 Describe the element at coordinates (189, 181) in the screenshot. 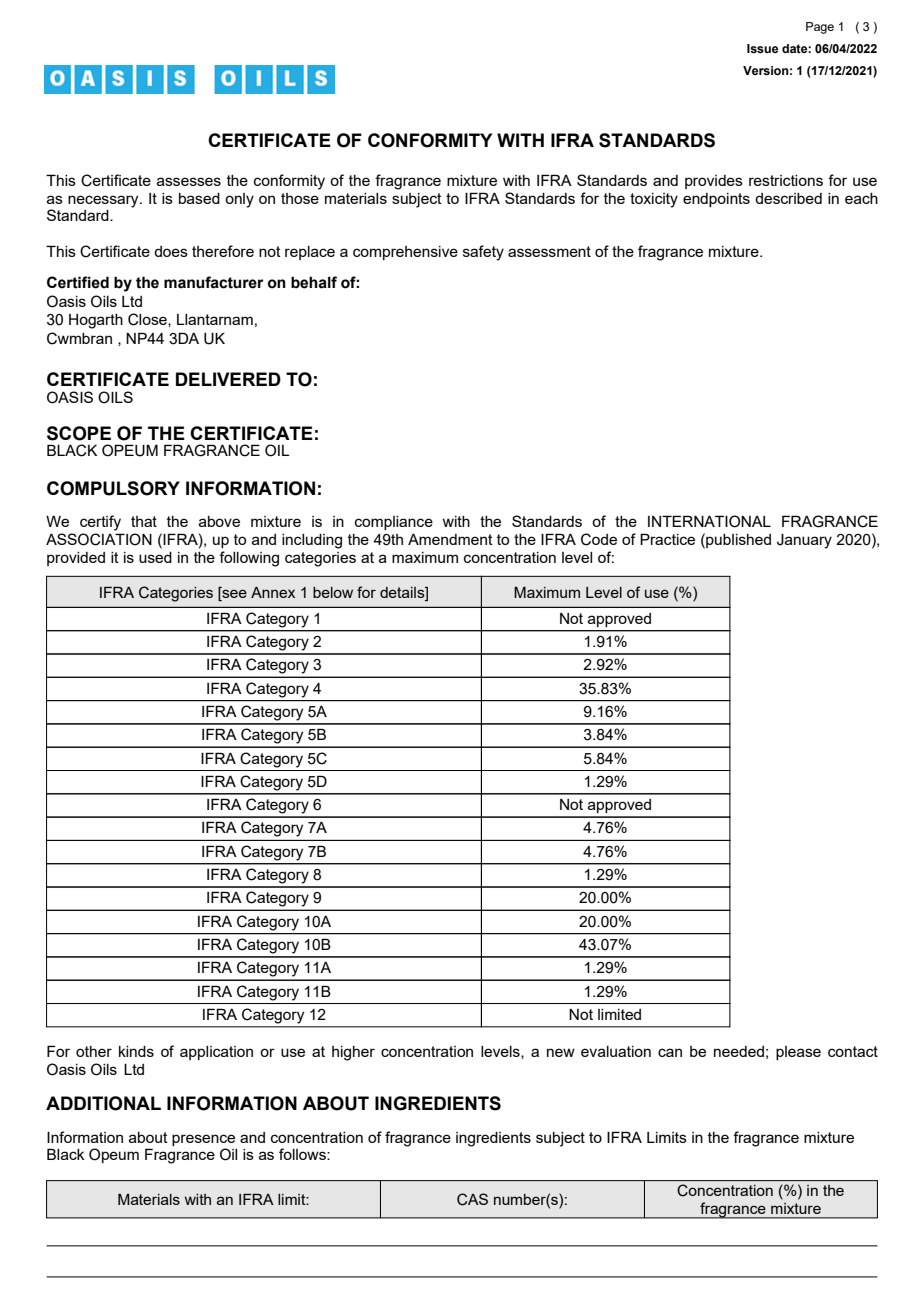

I see `assesses` at that location.
